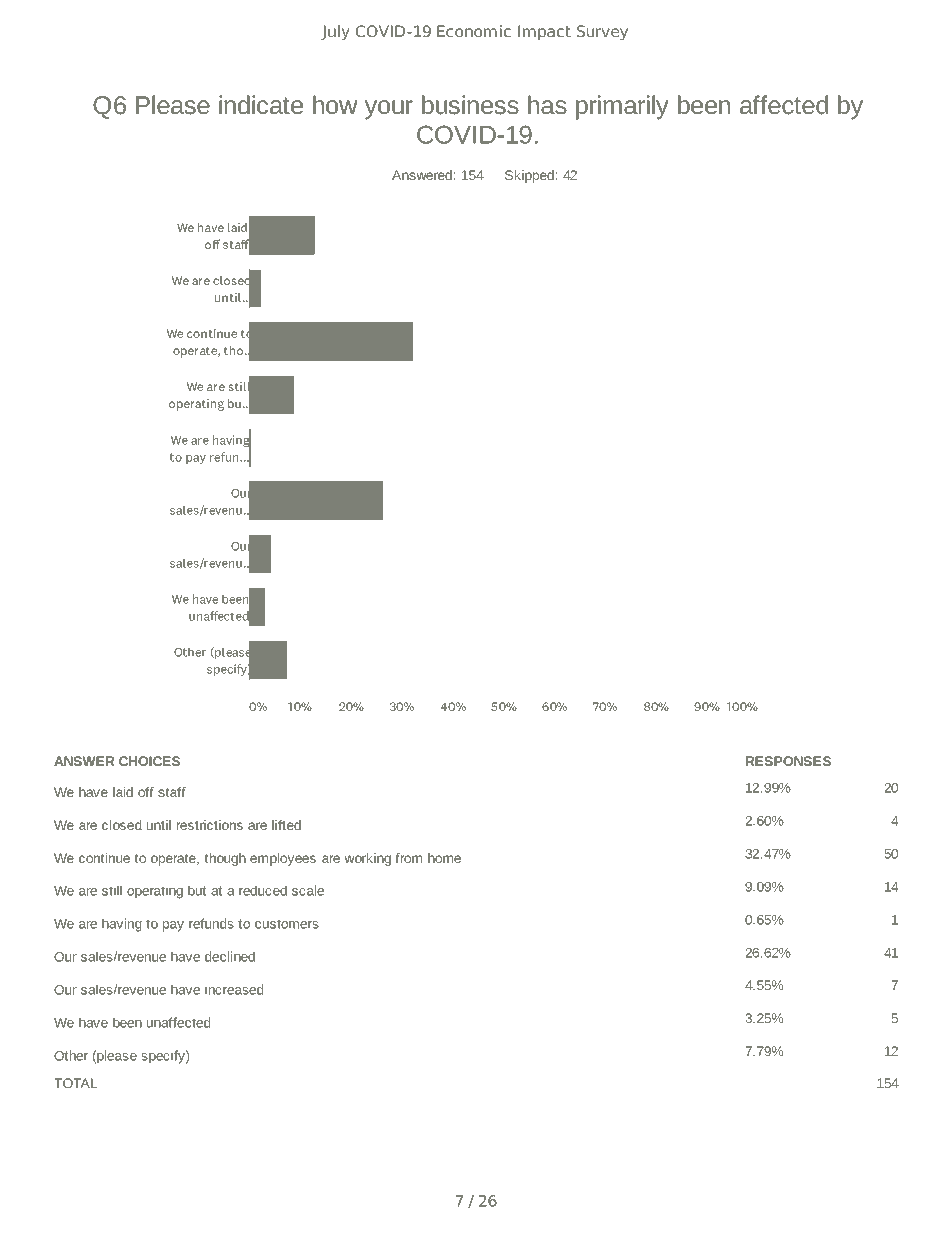 This screenshot has width=952, height=1233. Describe the element at coordinates (547, 105) in the screenshot. I see `has` at that location.
